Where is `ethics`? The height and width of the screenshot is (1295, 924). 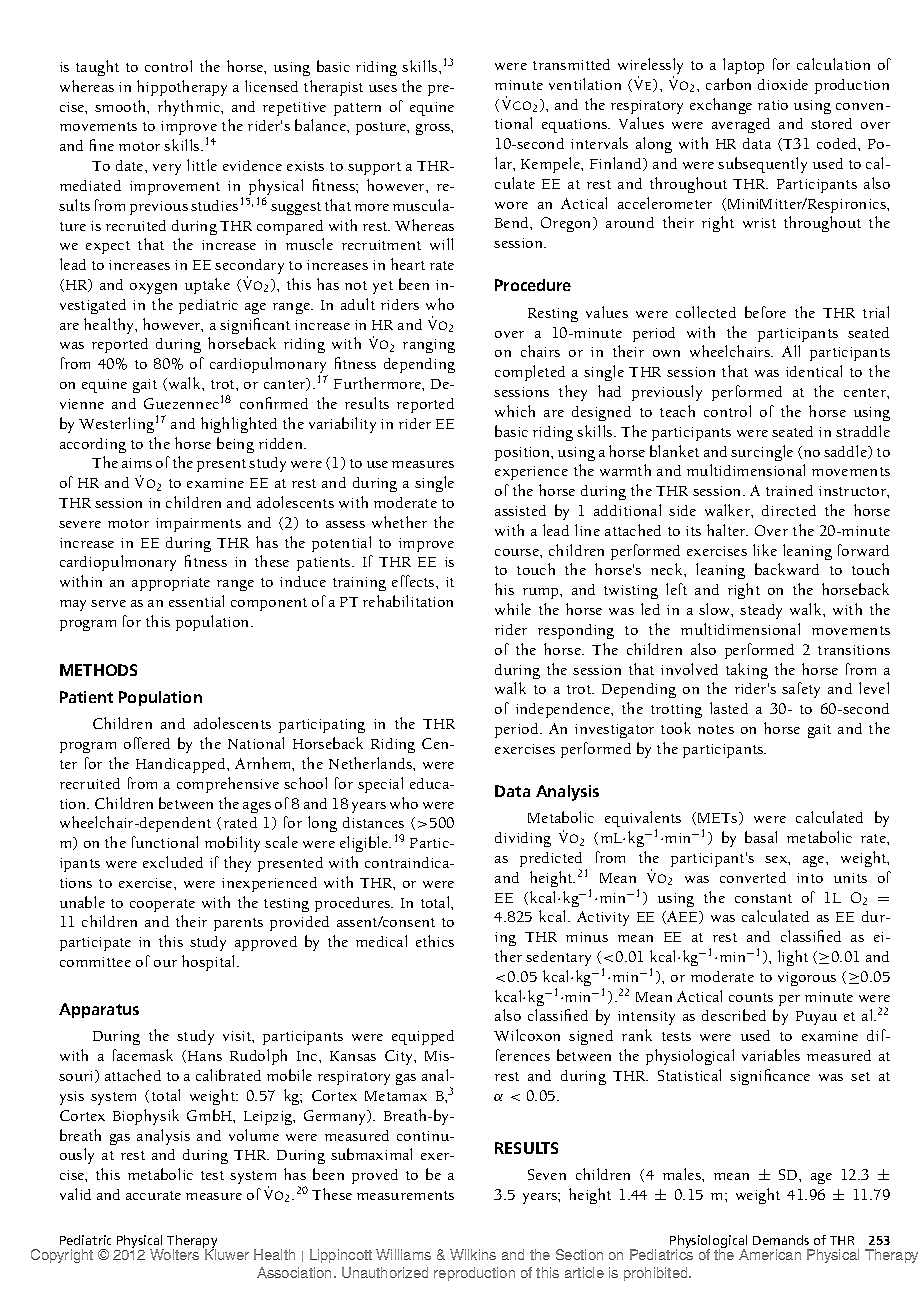
ethics is located at coordinates (435, 941).
